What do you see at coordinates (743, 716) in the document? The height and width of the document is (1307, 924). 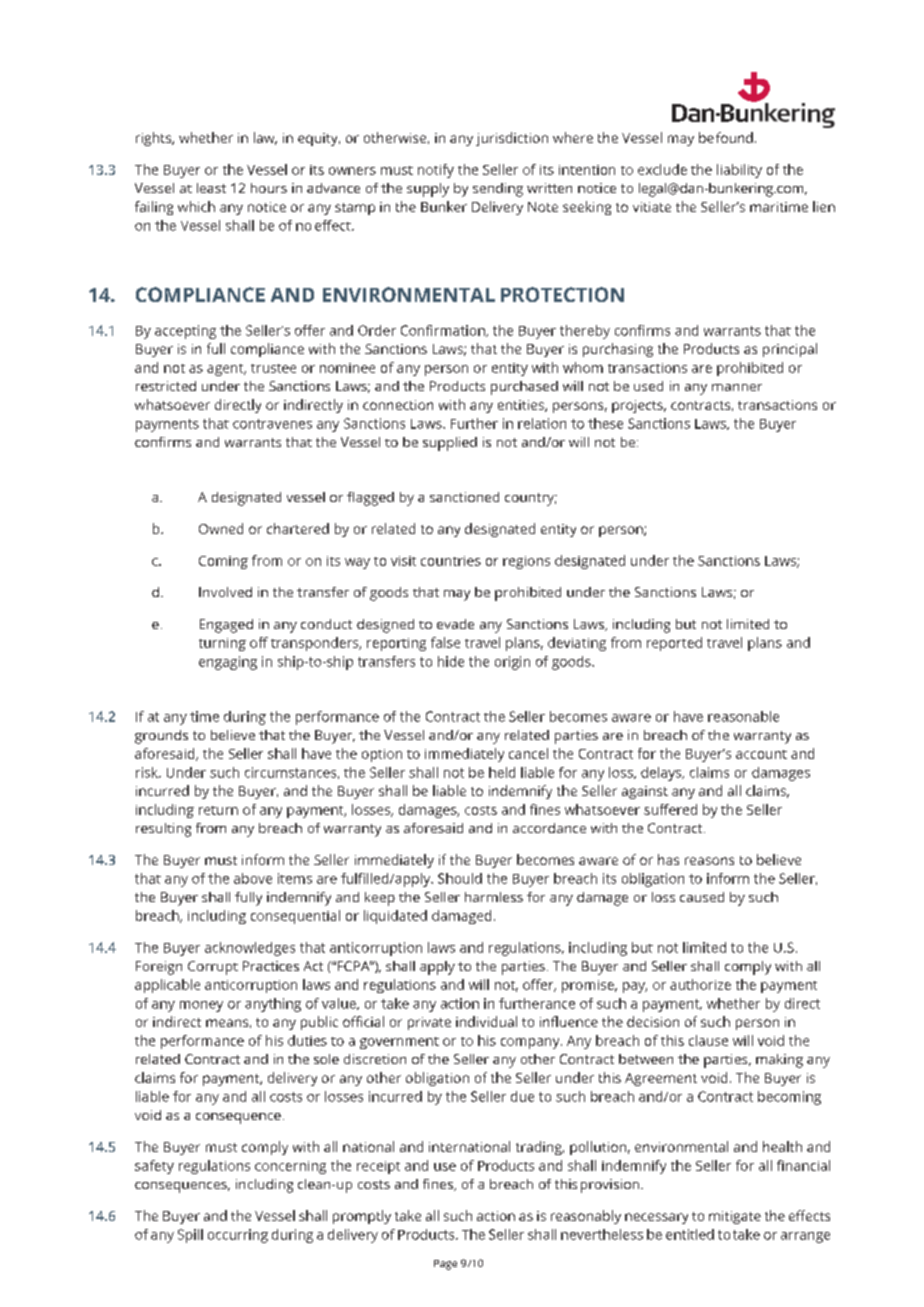 I see `reasonable` at bounding box center [743, 716].
